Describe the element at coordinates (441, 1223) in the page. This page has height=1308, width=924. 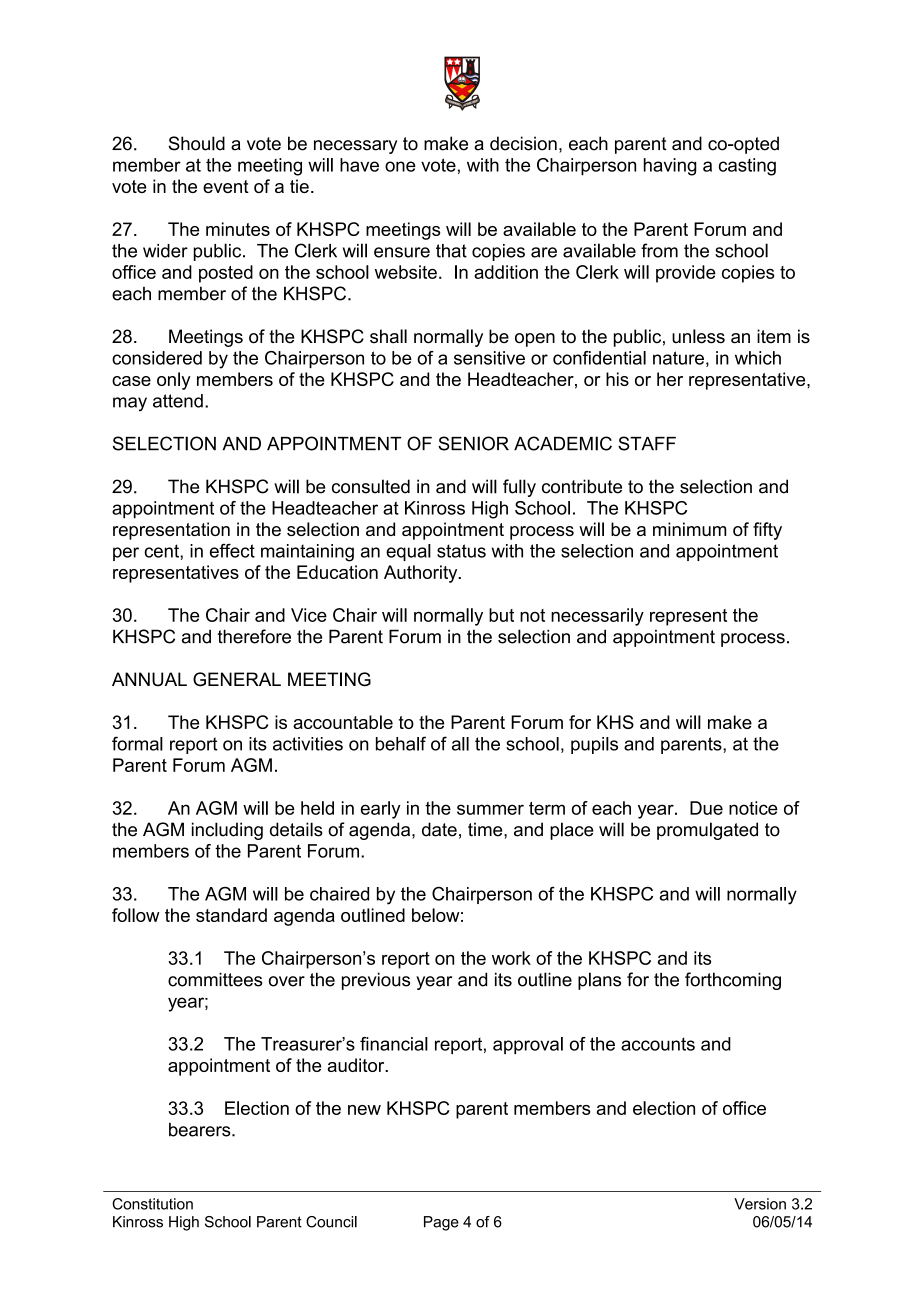
I see `Page` at that location.
